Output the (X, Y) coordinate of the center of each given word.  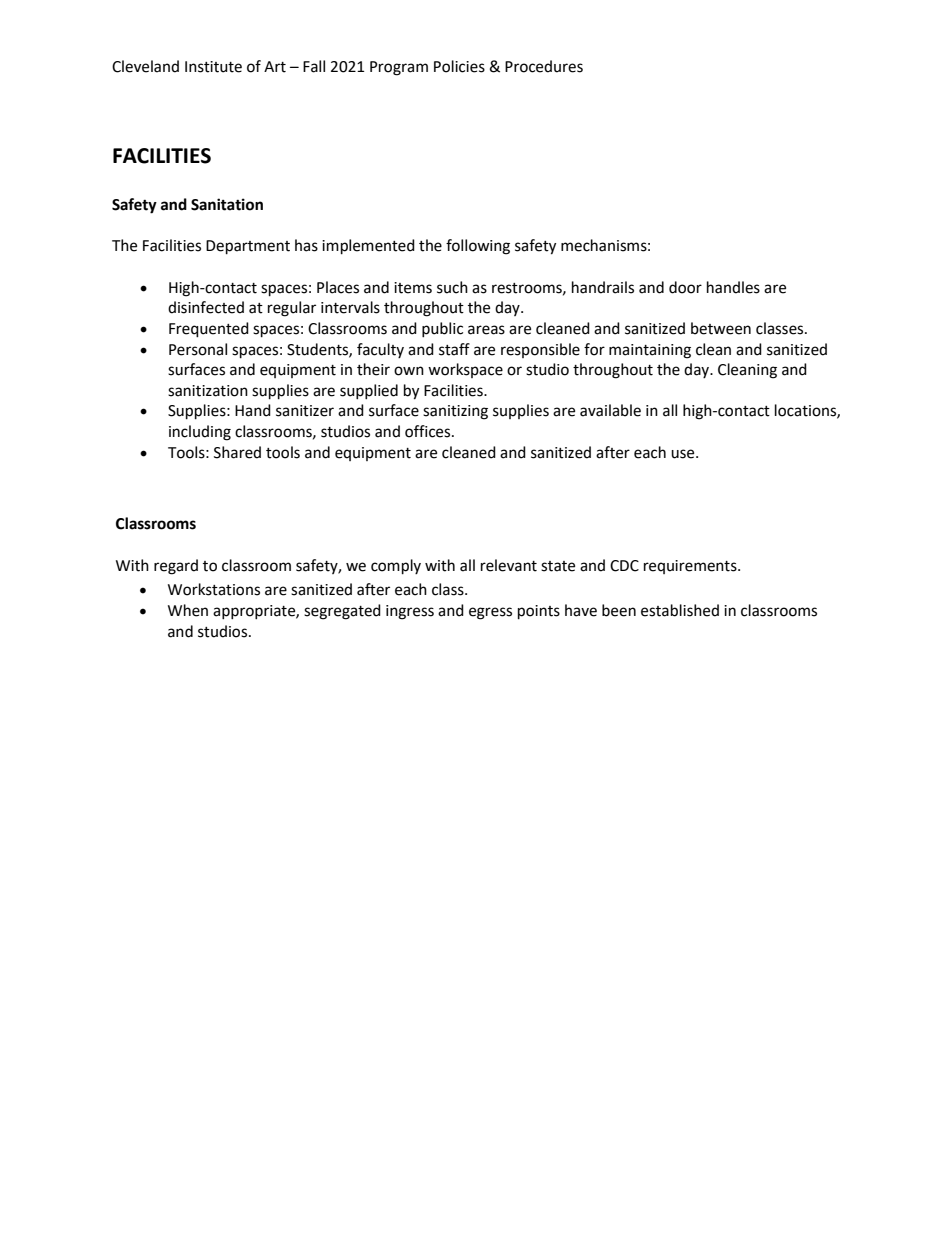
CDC (624, 566)
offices (429, 431)
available (610, 410)
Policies (459, 66)
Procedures (544, 66)
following (478, 247)
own (409, 371)
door (685, 287)
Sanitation (227, 204)
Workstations (214, 589)
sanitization (208, 391)
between (721, 328)
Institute (213, 67)
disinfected (206, 307)
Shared (237, 452)
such (452, 287)
